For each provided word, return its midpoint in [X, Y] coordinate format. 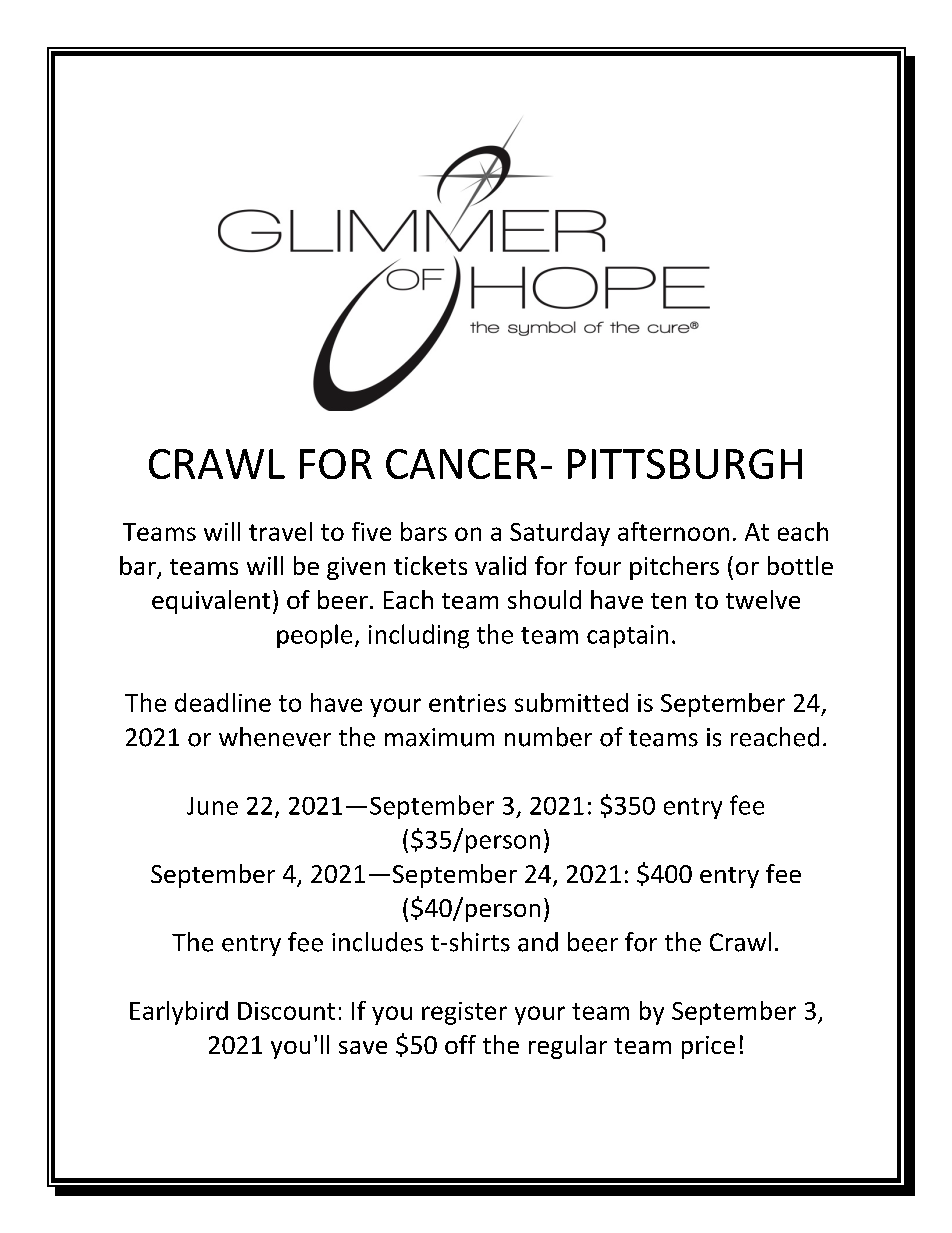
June [212, 806]
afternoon [673, 531]
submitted [571, 702]
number [548, 737]
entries [467, 703]
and [538, 942]
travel [280, 531]
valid [500, 565]
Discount [286, 1011]
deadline [223, 702]
